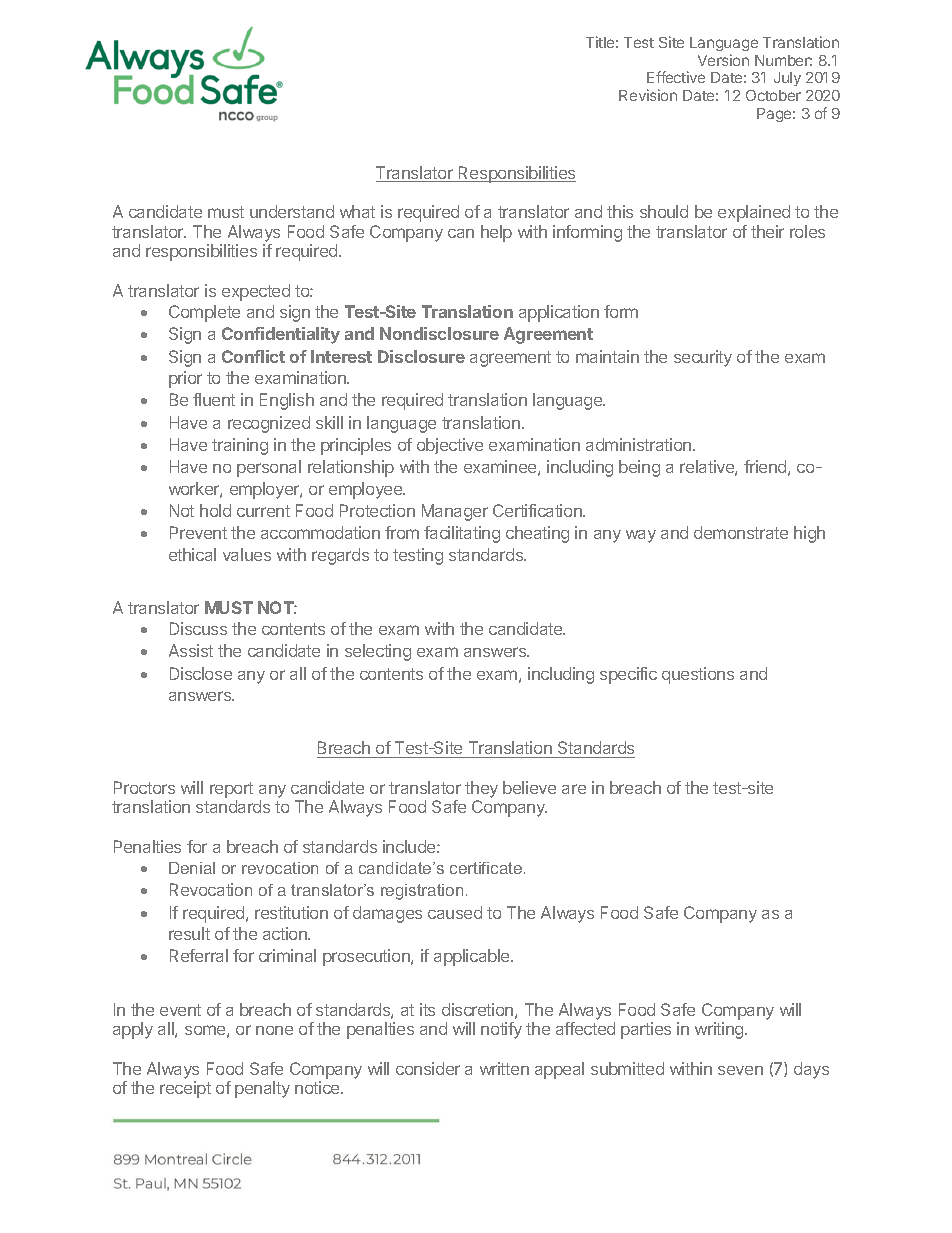 This screenshot has width=952, height=1233. Describe the element at coordinates (481, 789) in the screenshot. I see `they` at that location.
